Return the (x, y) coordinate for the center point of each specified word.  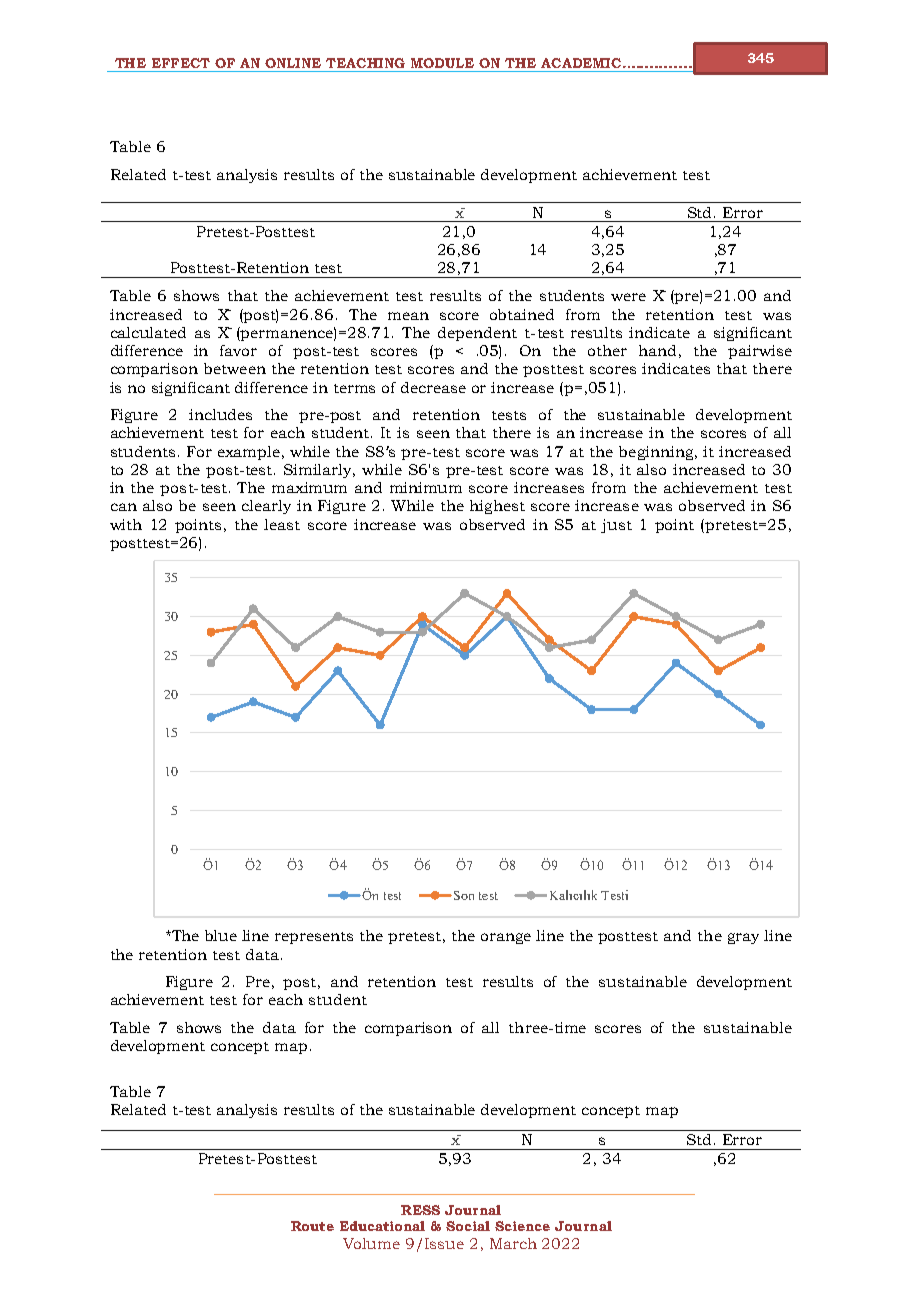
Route (312, 1226)
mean (408, 316)
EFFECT (181, 63)
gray (743, 938)
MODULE (442, 63)
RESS (420, 1210)
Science (522, 1226)
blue (221, 935)
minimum (426, 487)
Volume (371, 1243)
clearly (266, 507)
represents (314, 938)
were (628, 297)
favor (238, 350)
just (616, 526)
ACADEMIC (582, 63)
